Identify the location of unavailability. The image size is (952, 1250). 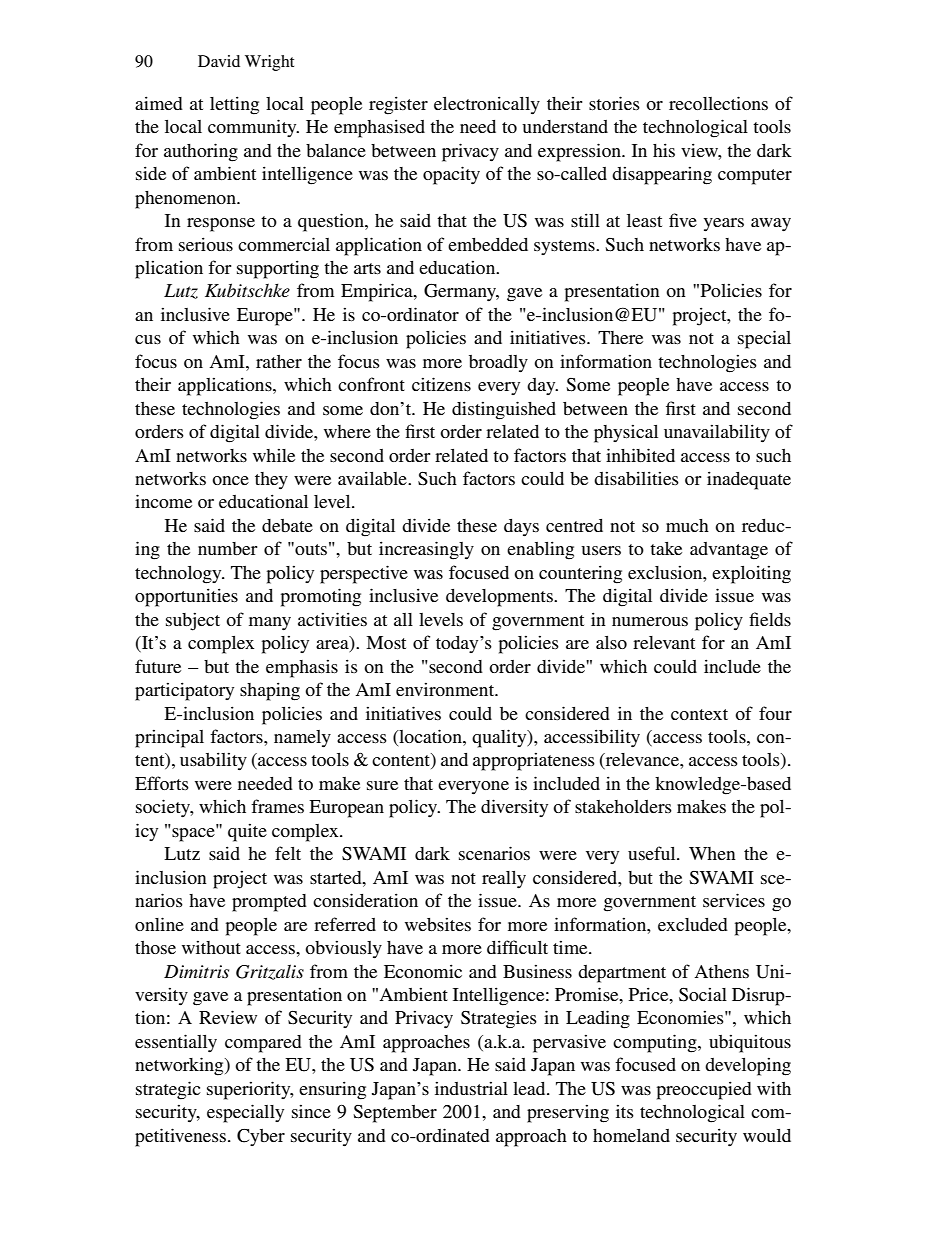
(717, 433).
